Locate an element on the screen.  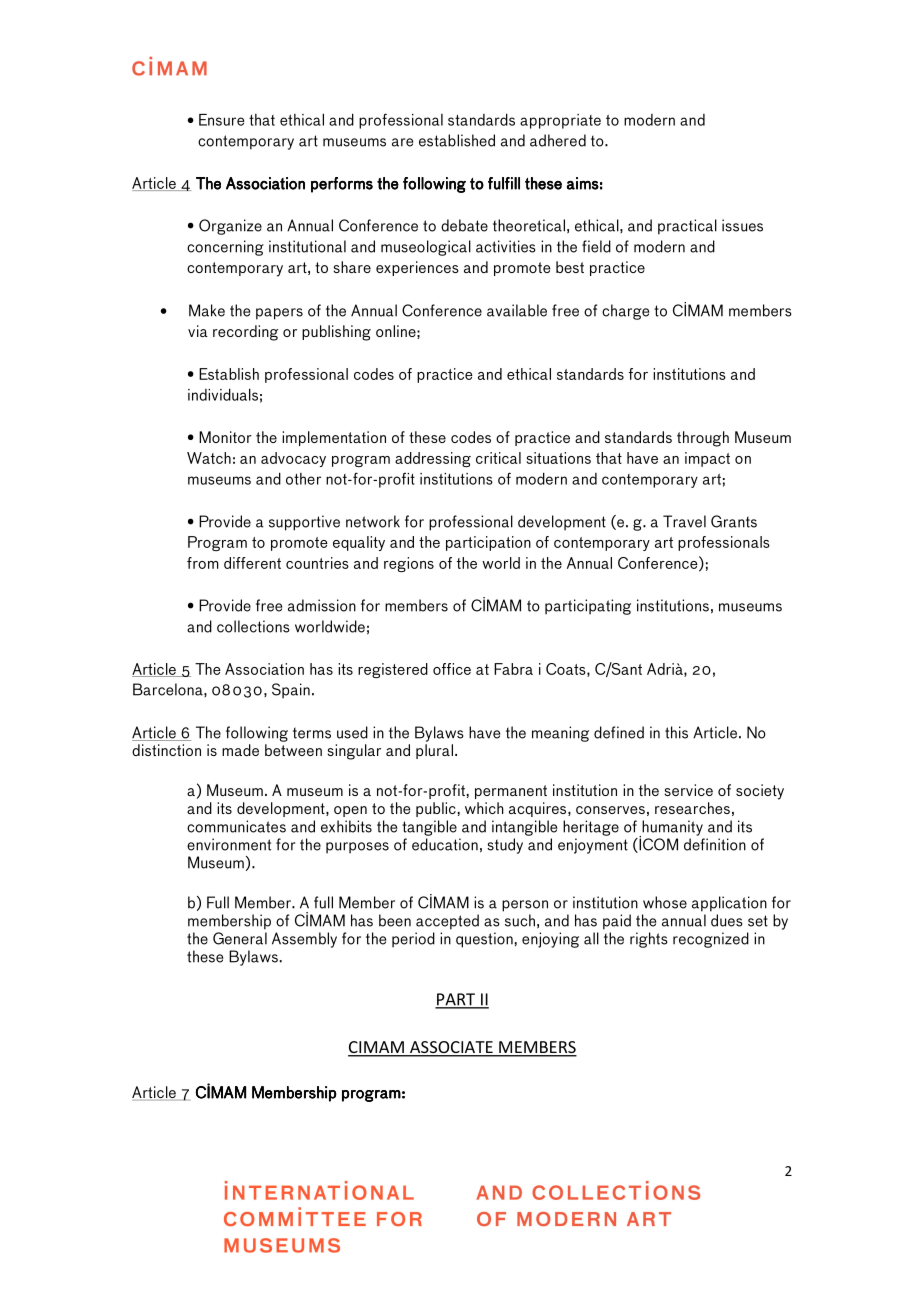
regions is located at coordinates (409, 564).
